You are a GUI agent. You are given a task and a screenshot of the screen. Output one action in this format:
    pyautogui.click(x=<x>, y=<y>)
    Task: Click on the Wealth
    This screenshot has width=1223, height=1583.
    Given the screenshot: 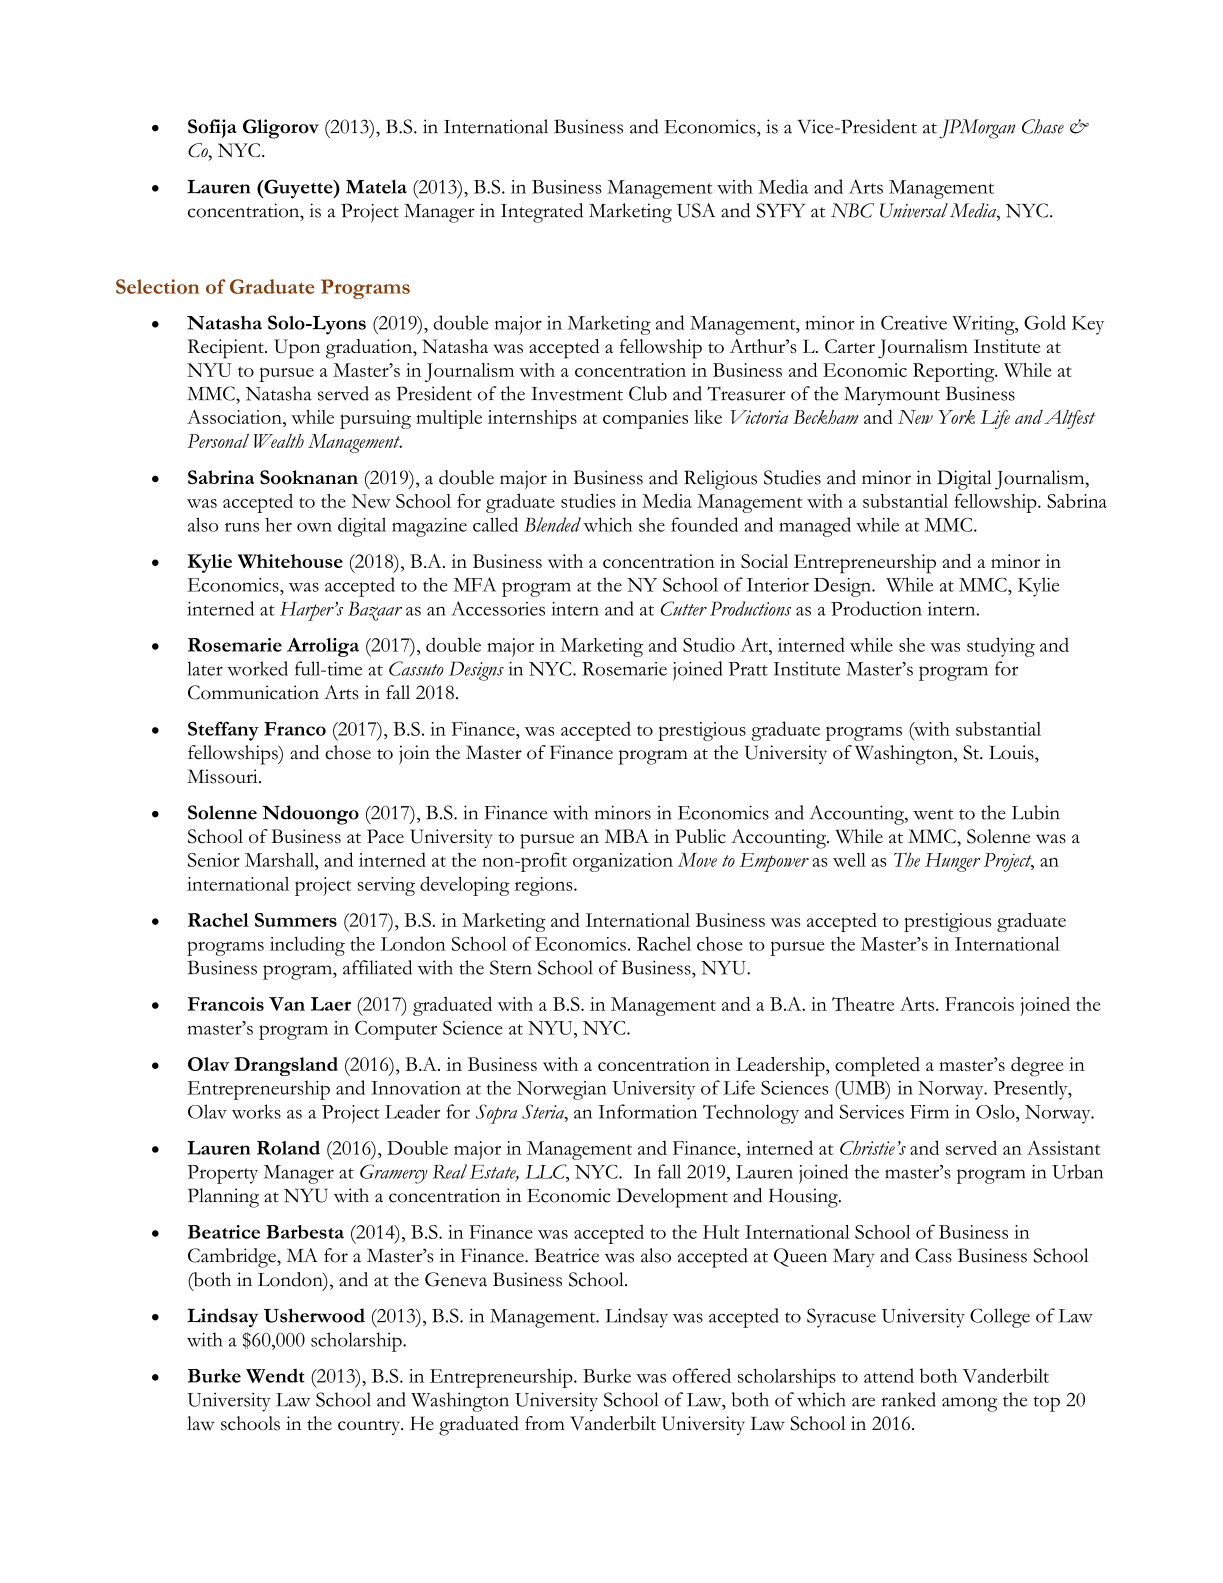 What is the action you would take?
    pyautogui.click(x=279, y=441)
